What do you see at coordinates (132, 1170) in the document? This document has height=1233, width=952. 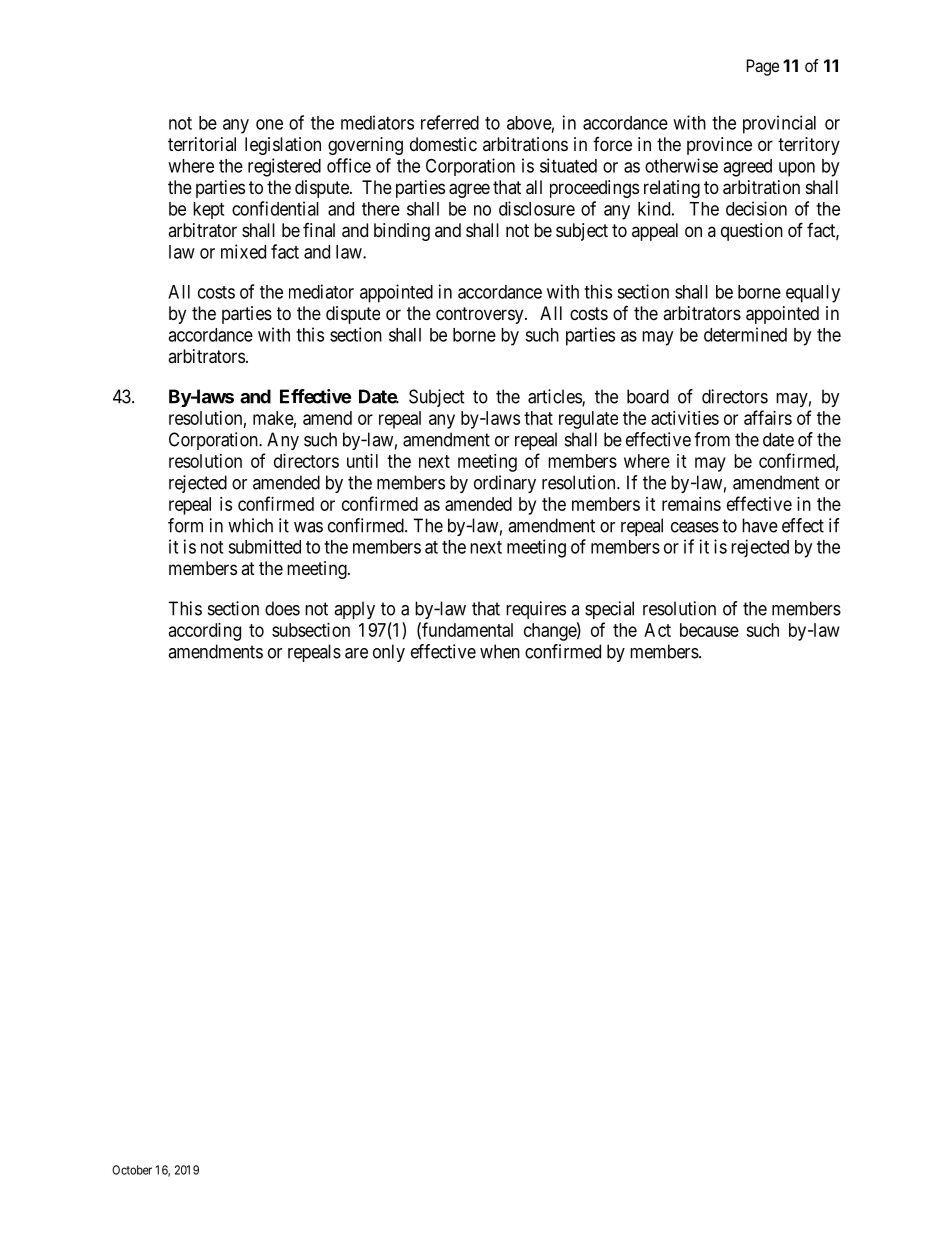 I see `October` at bounding box center [132, 1170].
